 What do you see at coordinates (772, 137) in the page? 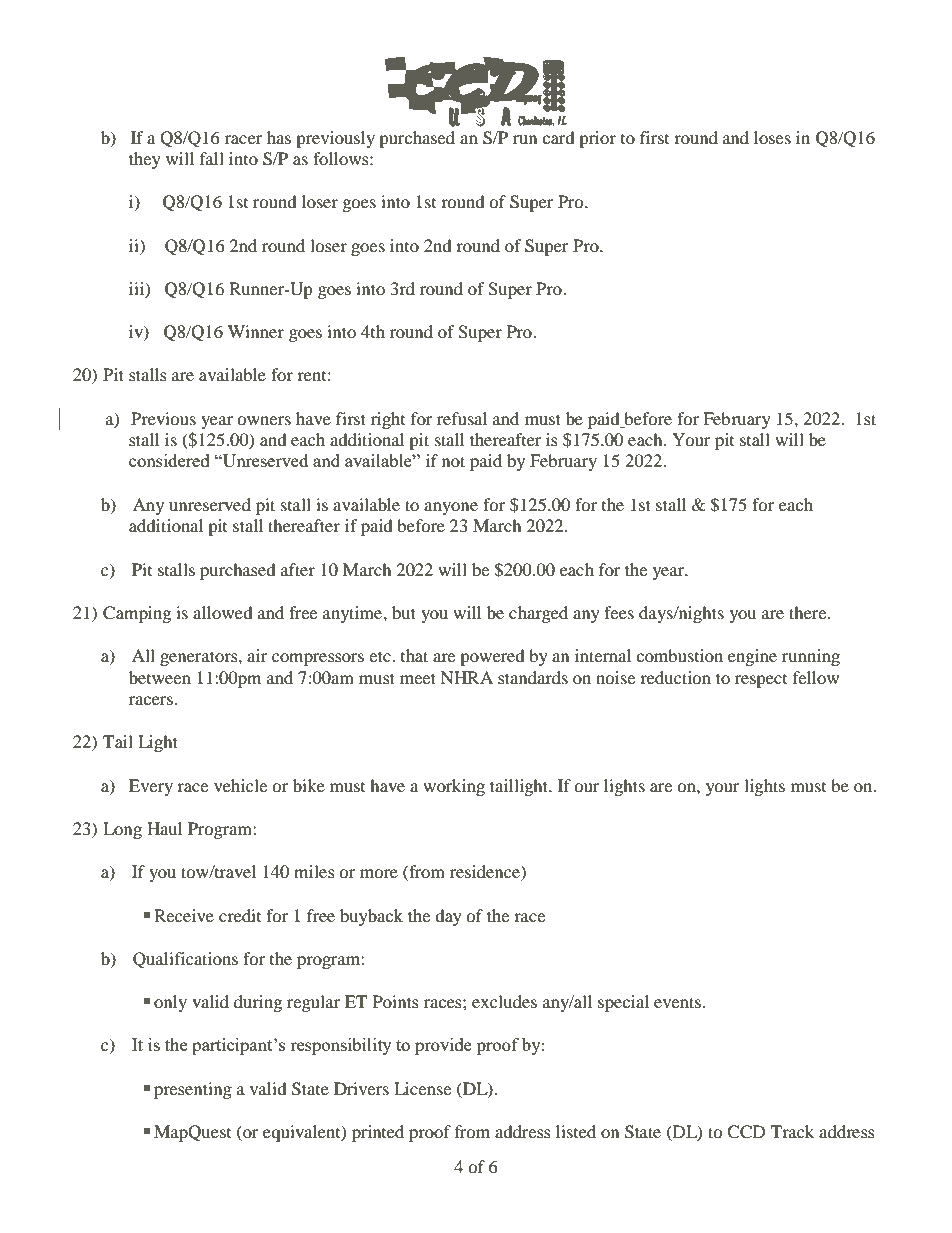
I see `loses` at bounding box center [772, 137].
